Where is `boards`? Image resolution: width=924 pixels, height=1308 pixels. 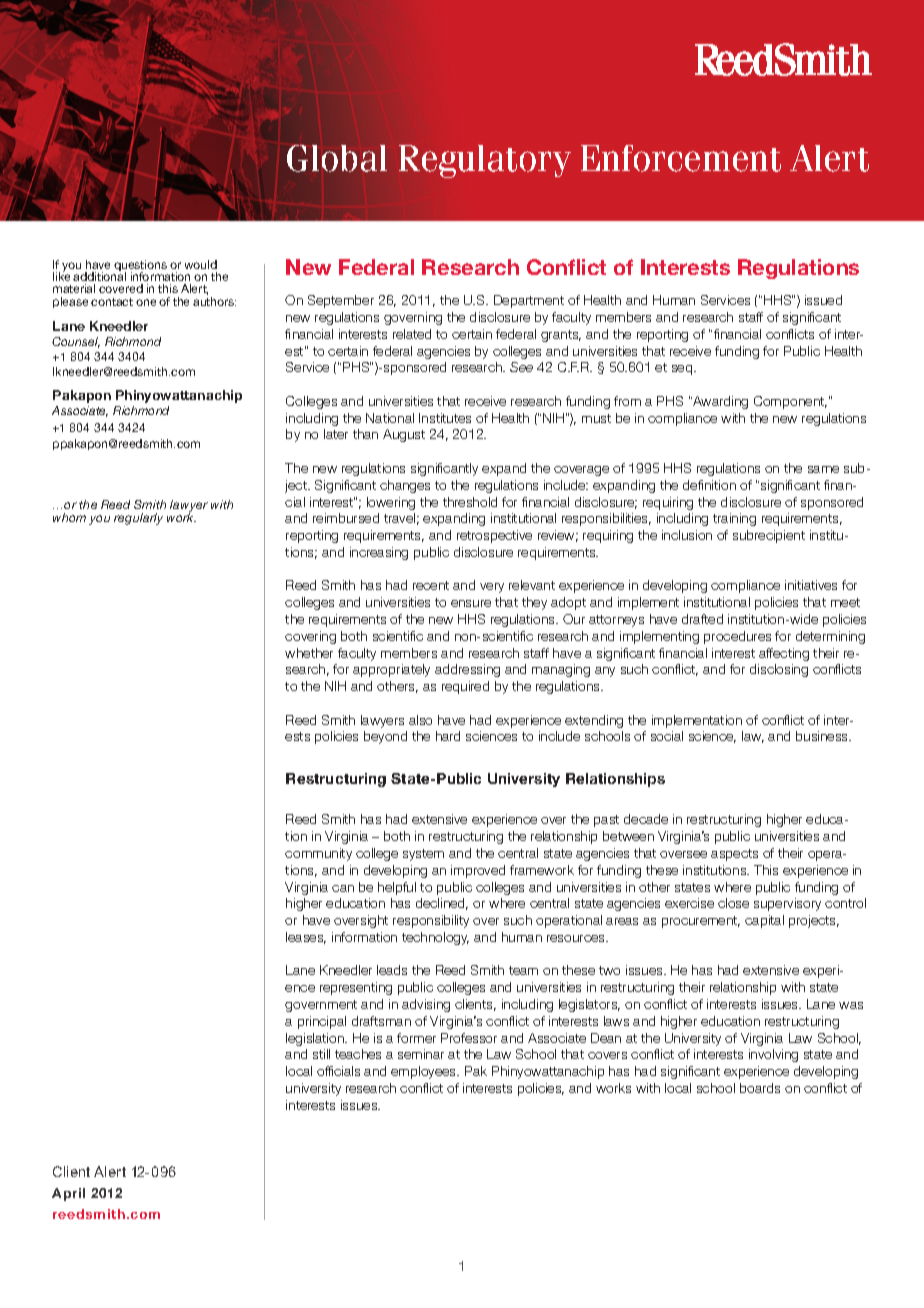
boards is located at coordinates (760, 1088).
